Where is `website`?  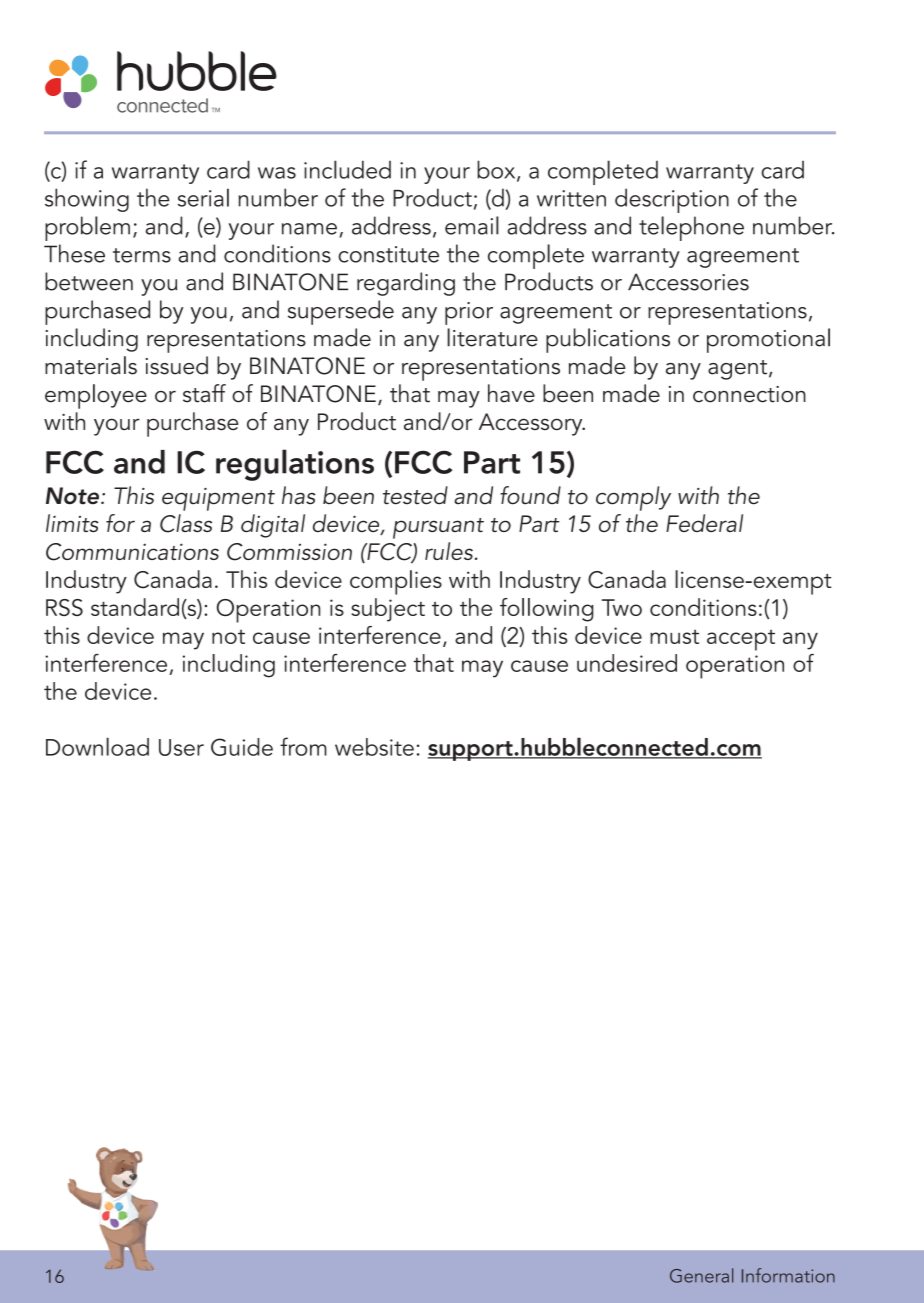
website is located at coordinates (374, 747).
